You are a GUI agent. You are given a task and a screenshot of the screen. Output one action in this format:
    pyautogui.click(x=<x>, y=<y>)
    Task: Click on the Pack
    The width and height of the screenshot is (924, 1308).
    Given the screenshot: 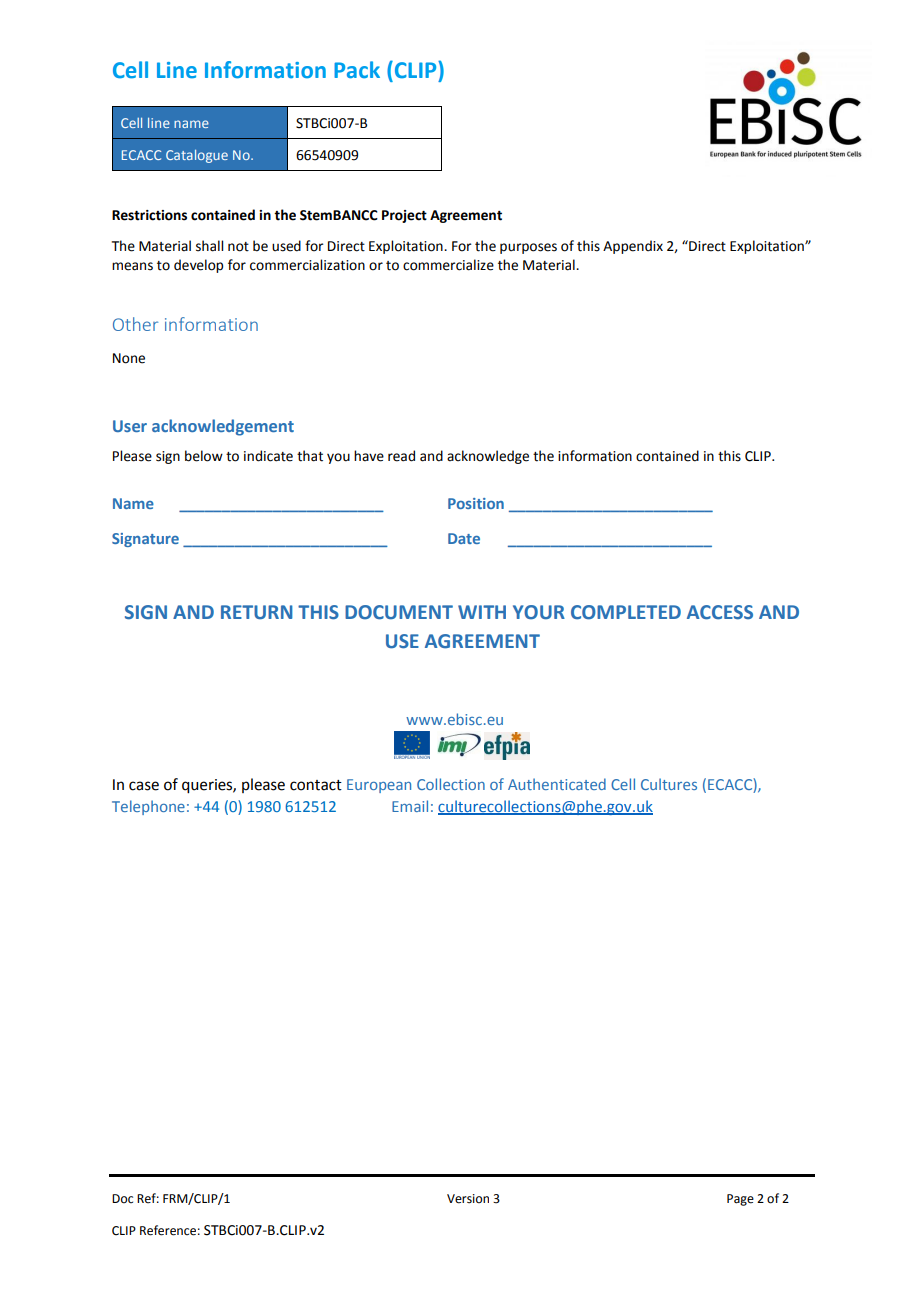 What is the action you would take?
    pyautogui.click(x=357, y=70)
